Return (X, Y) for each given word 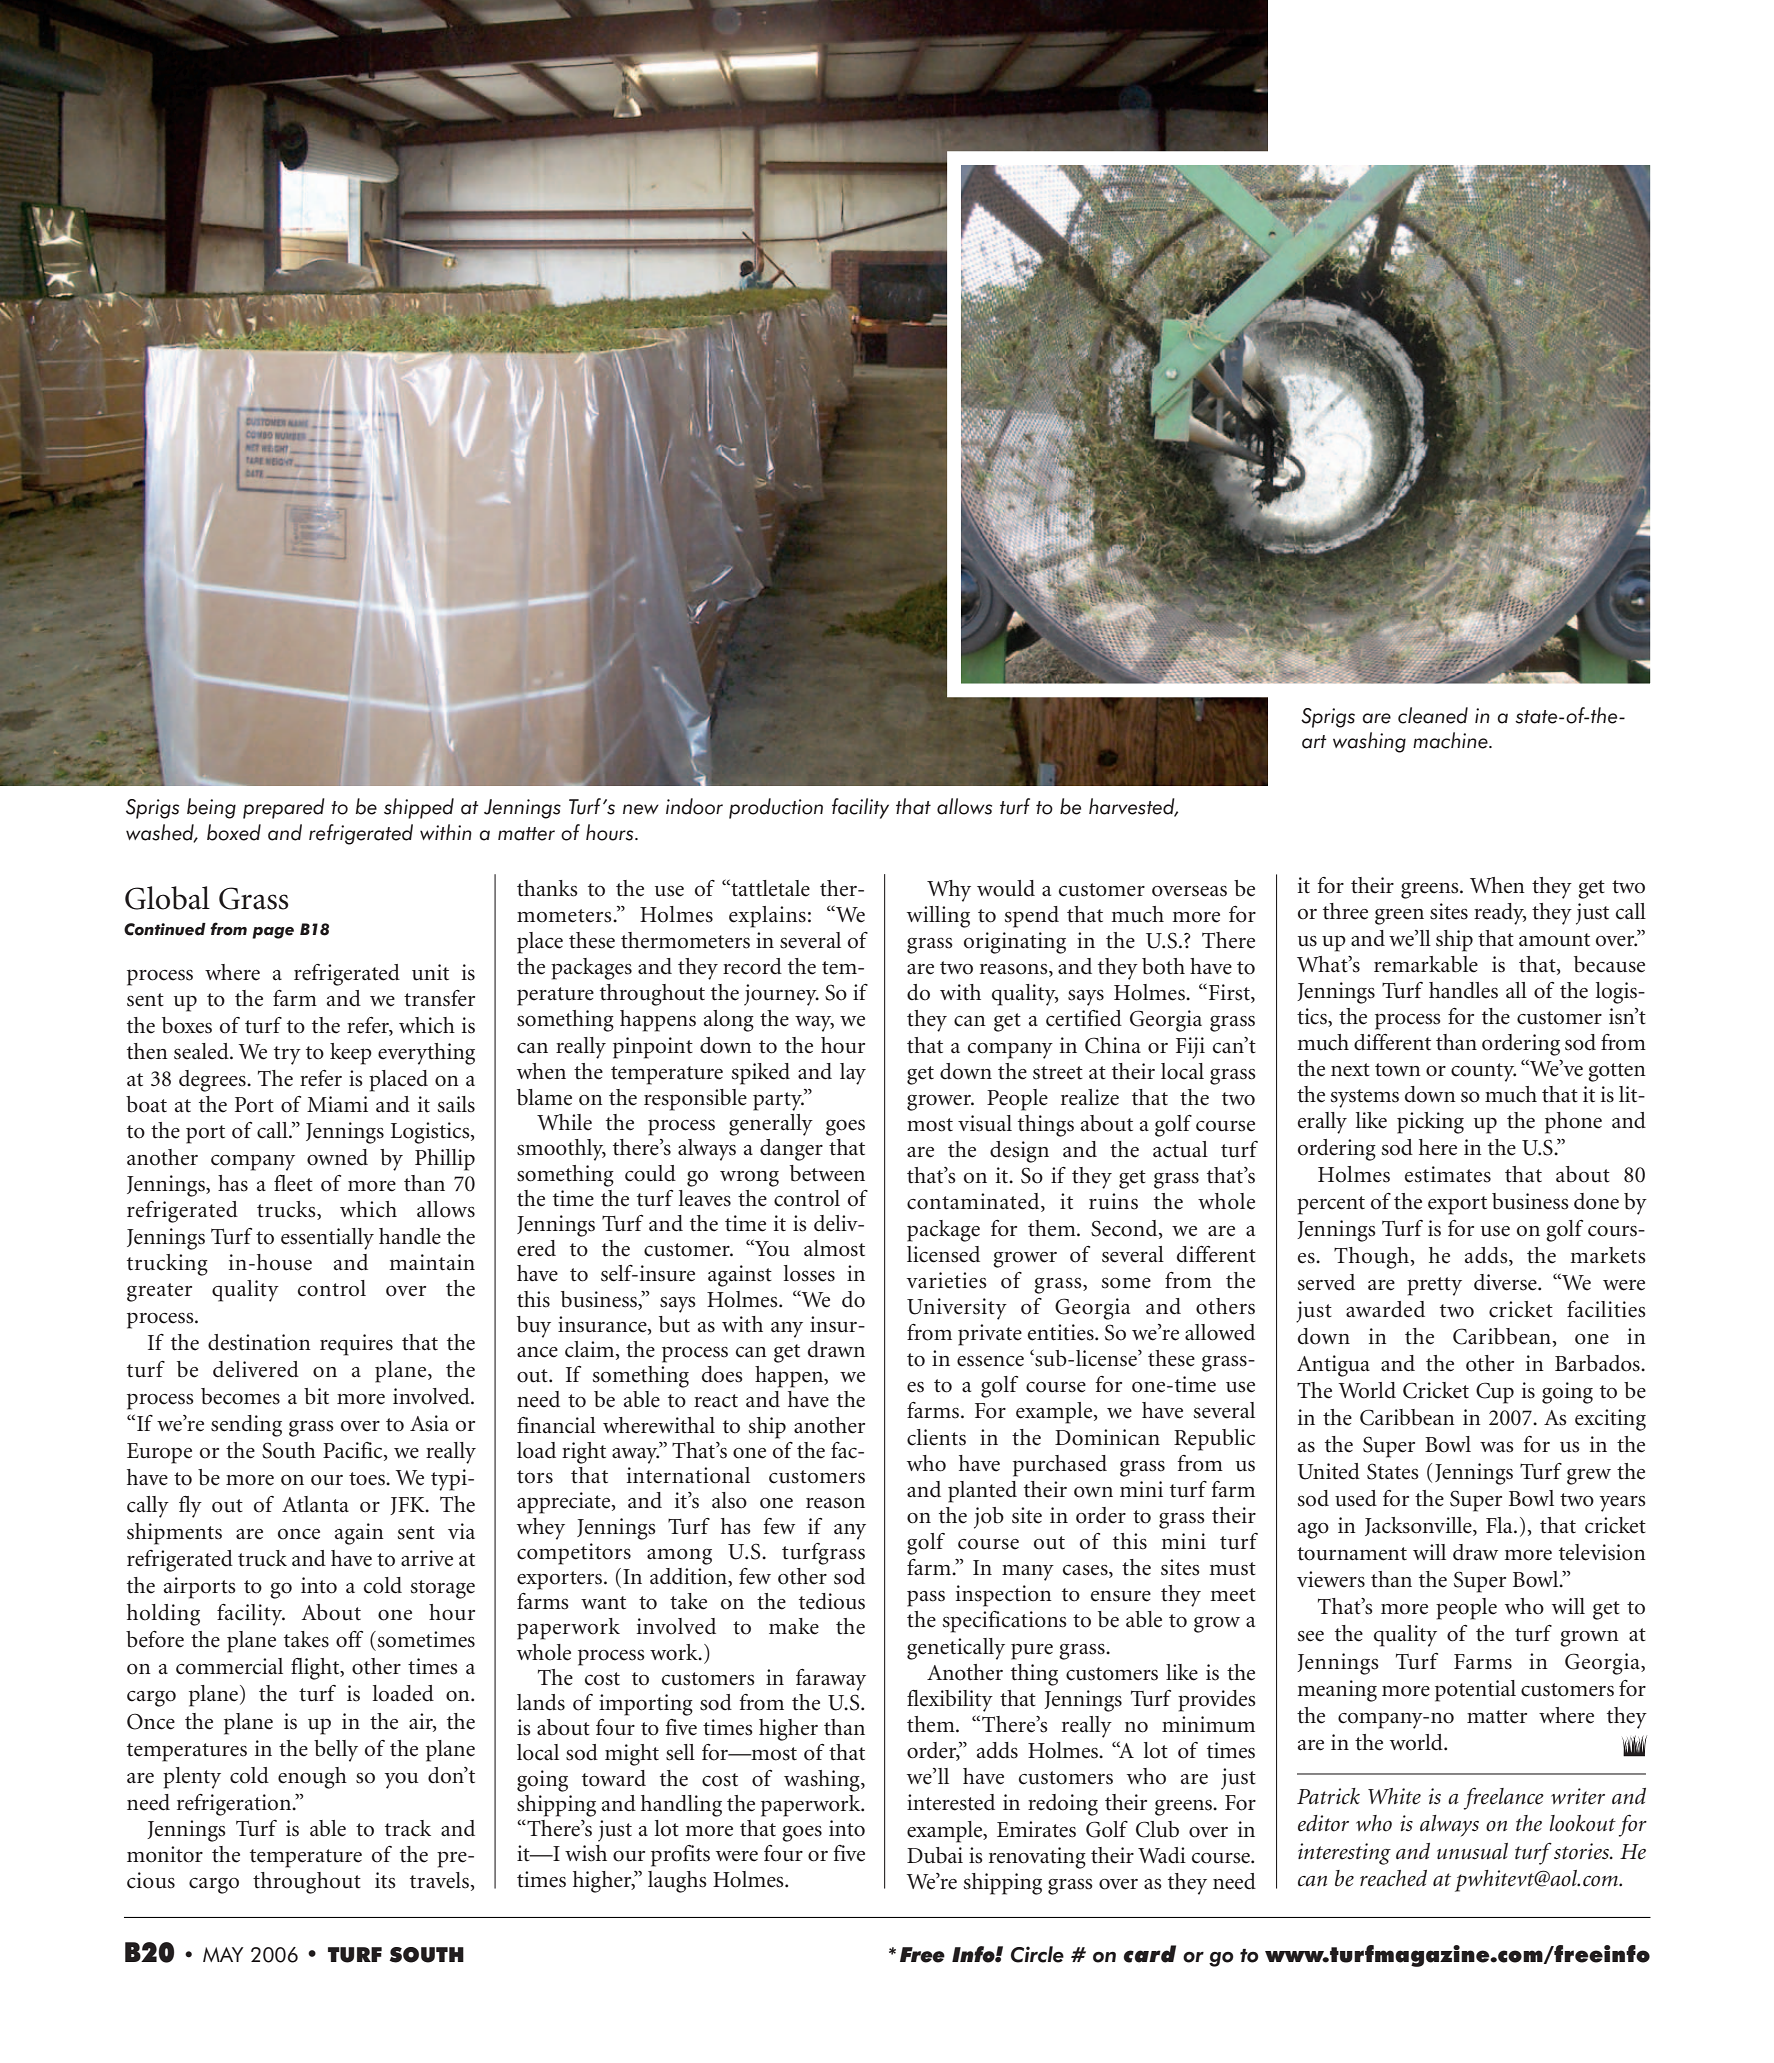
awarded (1385, 1309)
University (957, 1309)
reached (1393, 1878)
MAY (223, 1954)
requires (356, 1345)
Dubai (935, 1855)
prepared (284, 808)
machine (1451, 740)
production (776, 808)
